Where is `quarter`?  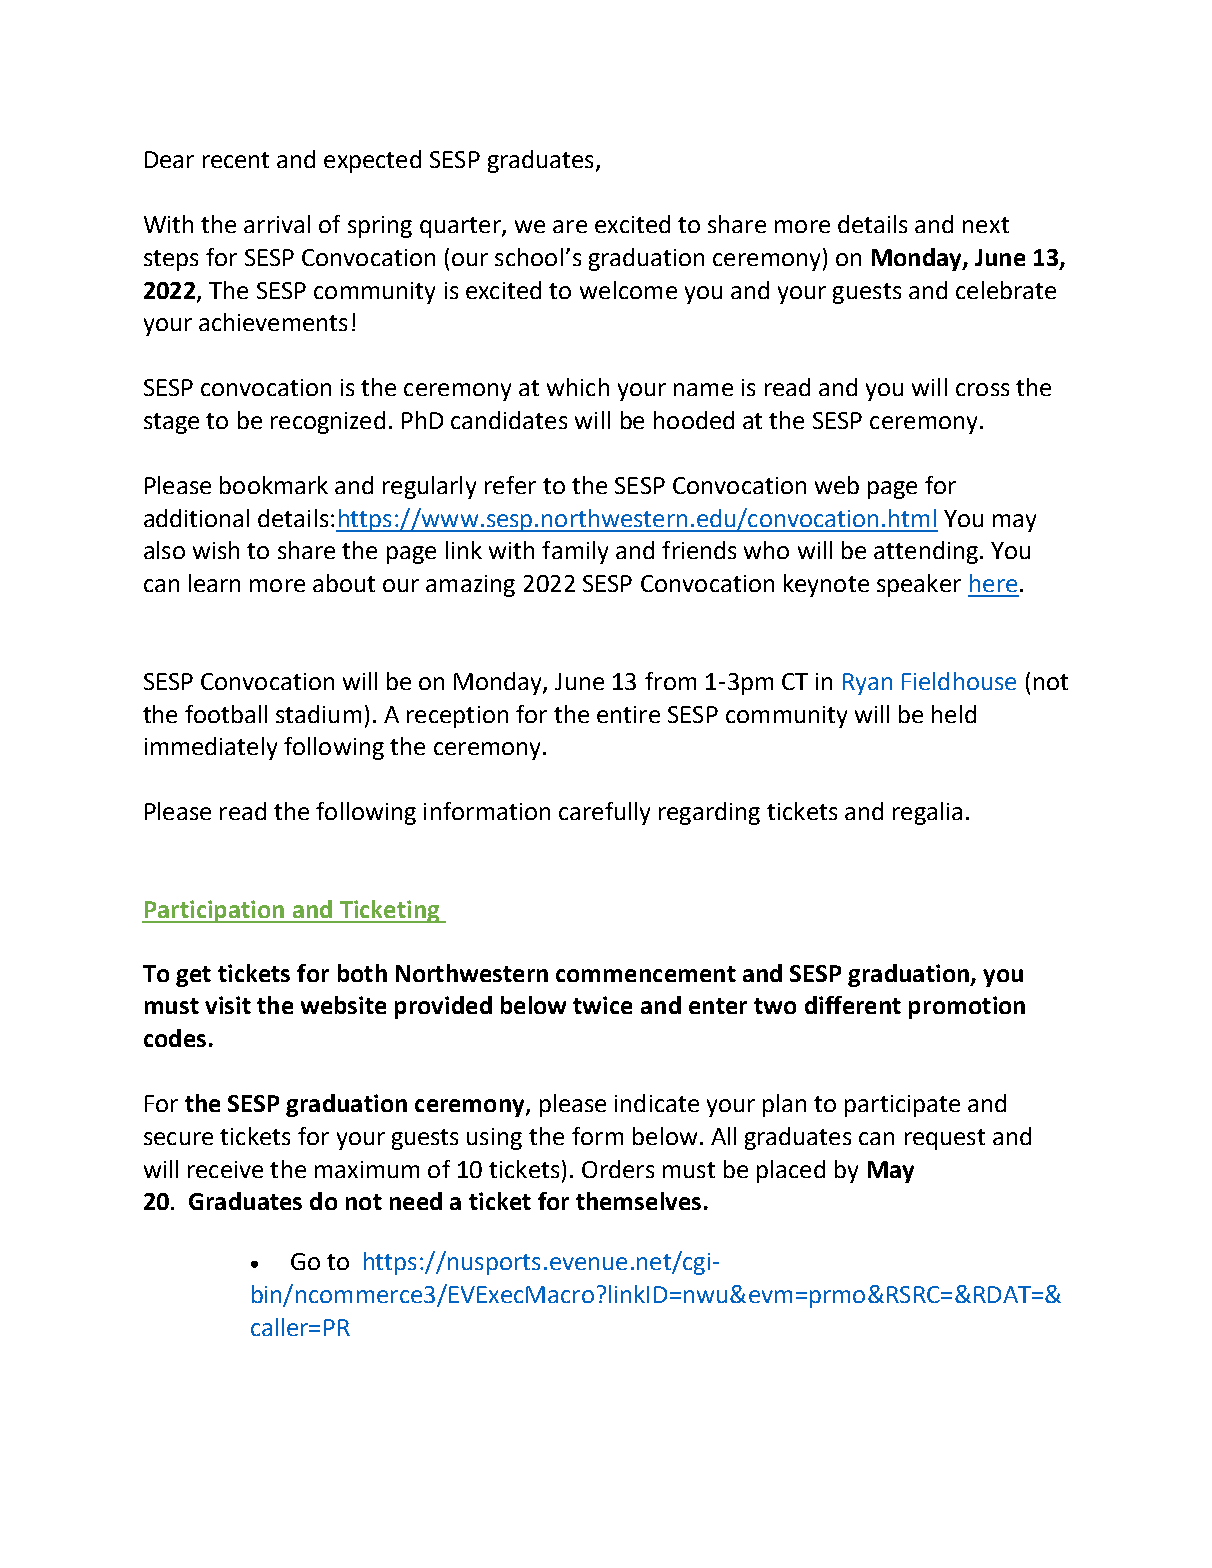 quarter is located at coordinates (461, 227).
